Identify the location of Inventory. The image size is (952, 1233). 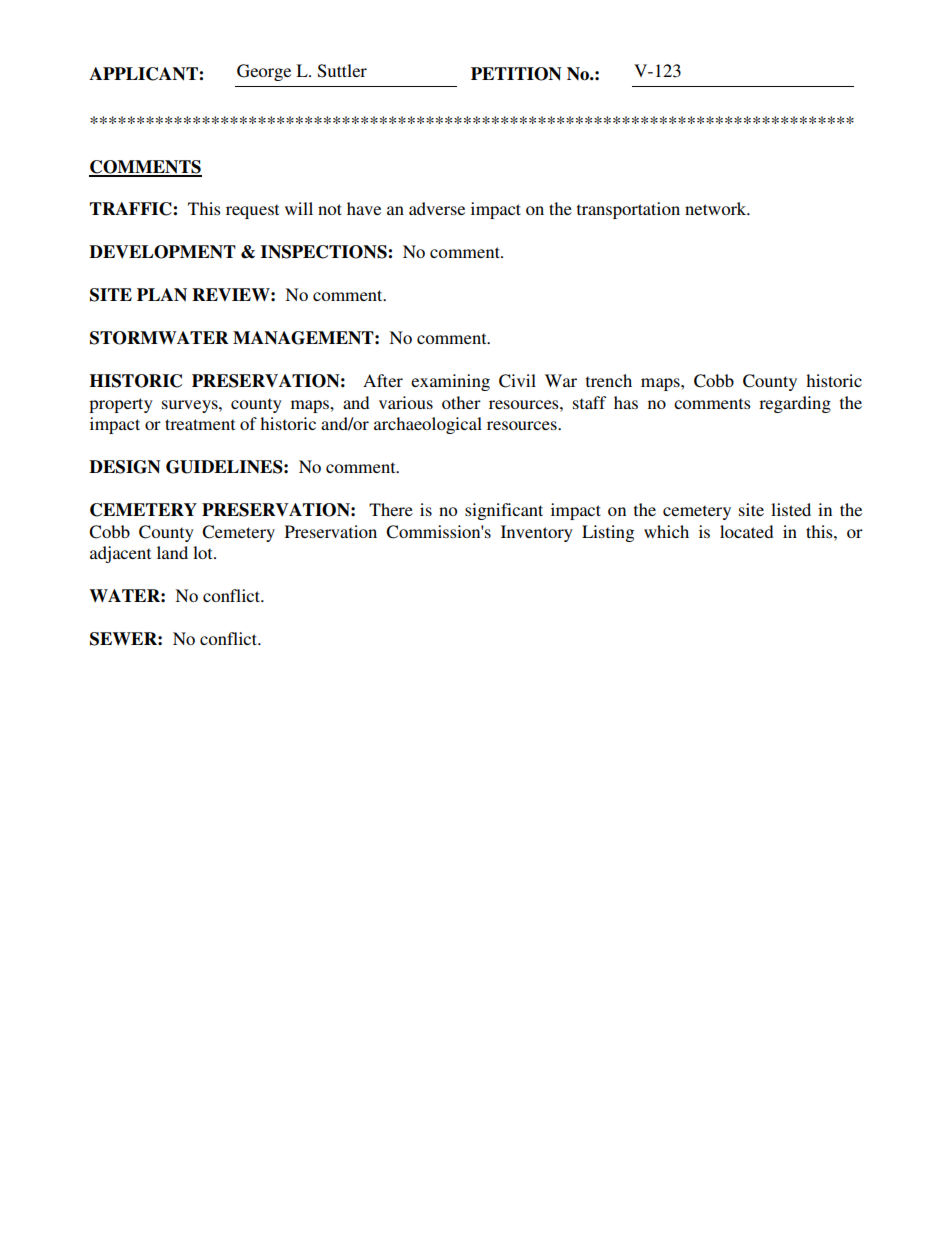
(537, 533).
